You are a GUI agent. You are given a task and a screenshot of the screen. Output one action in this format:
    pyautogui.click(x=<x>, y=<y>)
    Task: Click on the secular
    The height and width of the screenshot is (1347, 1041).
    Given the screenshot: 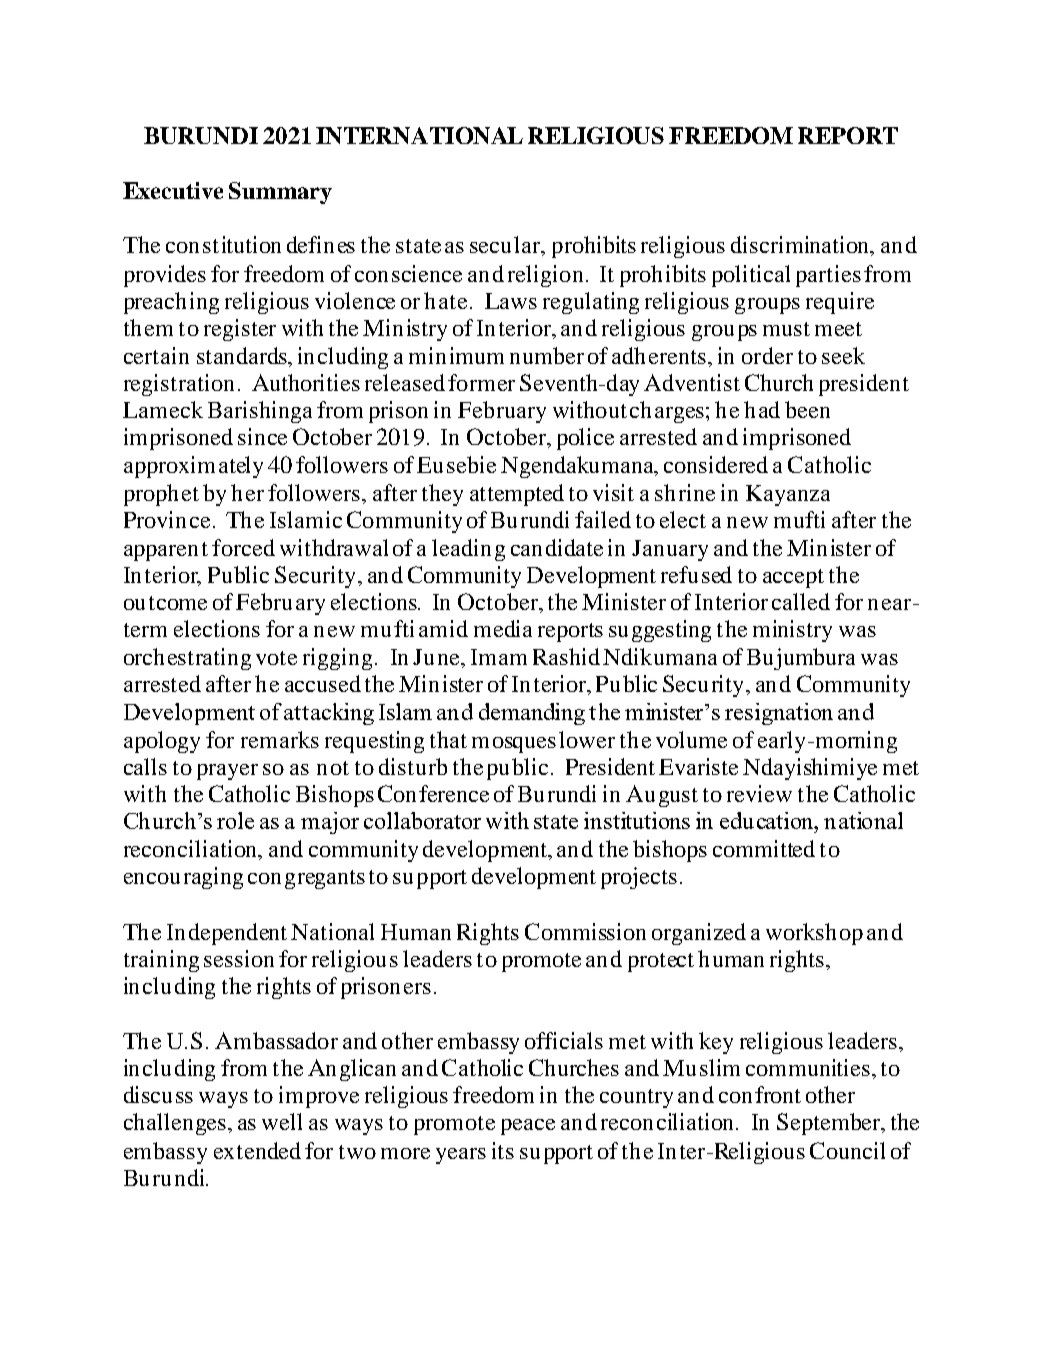 What is the action you would take?
    pyautogui.click(x=506, y=246)
